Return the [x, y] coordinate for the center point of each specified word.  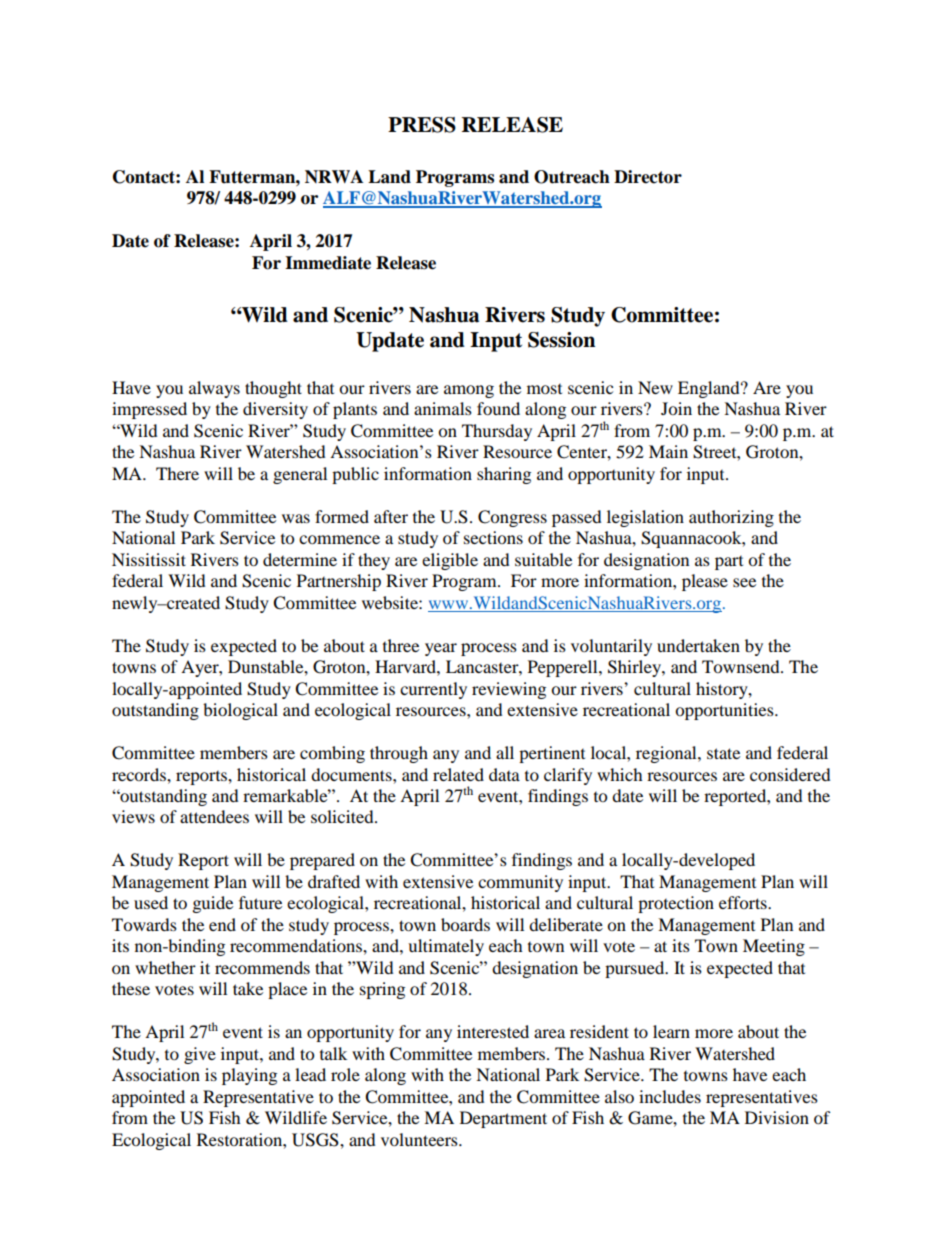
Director [648, 177]
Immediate [328, 263]
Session [561, 340]
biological [240, 711]
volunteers [420, 1139]
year [441, 649]
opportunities [725, 711]
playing [249, 1076]
